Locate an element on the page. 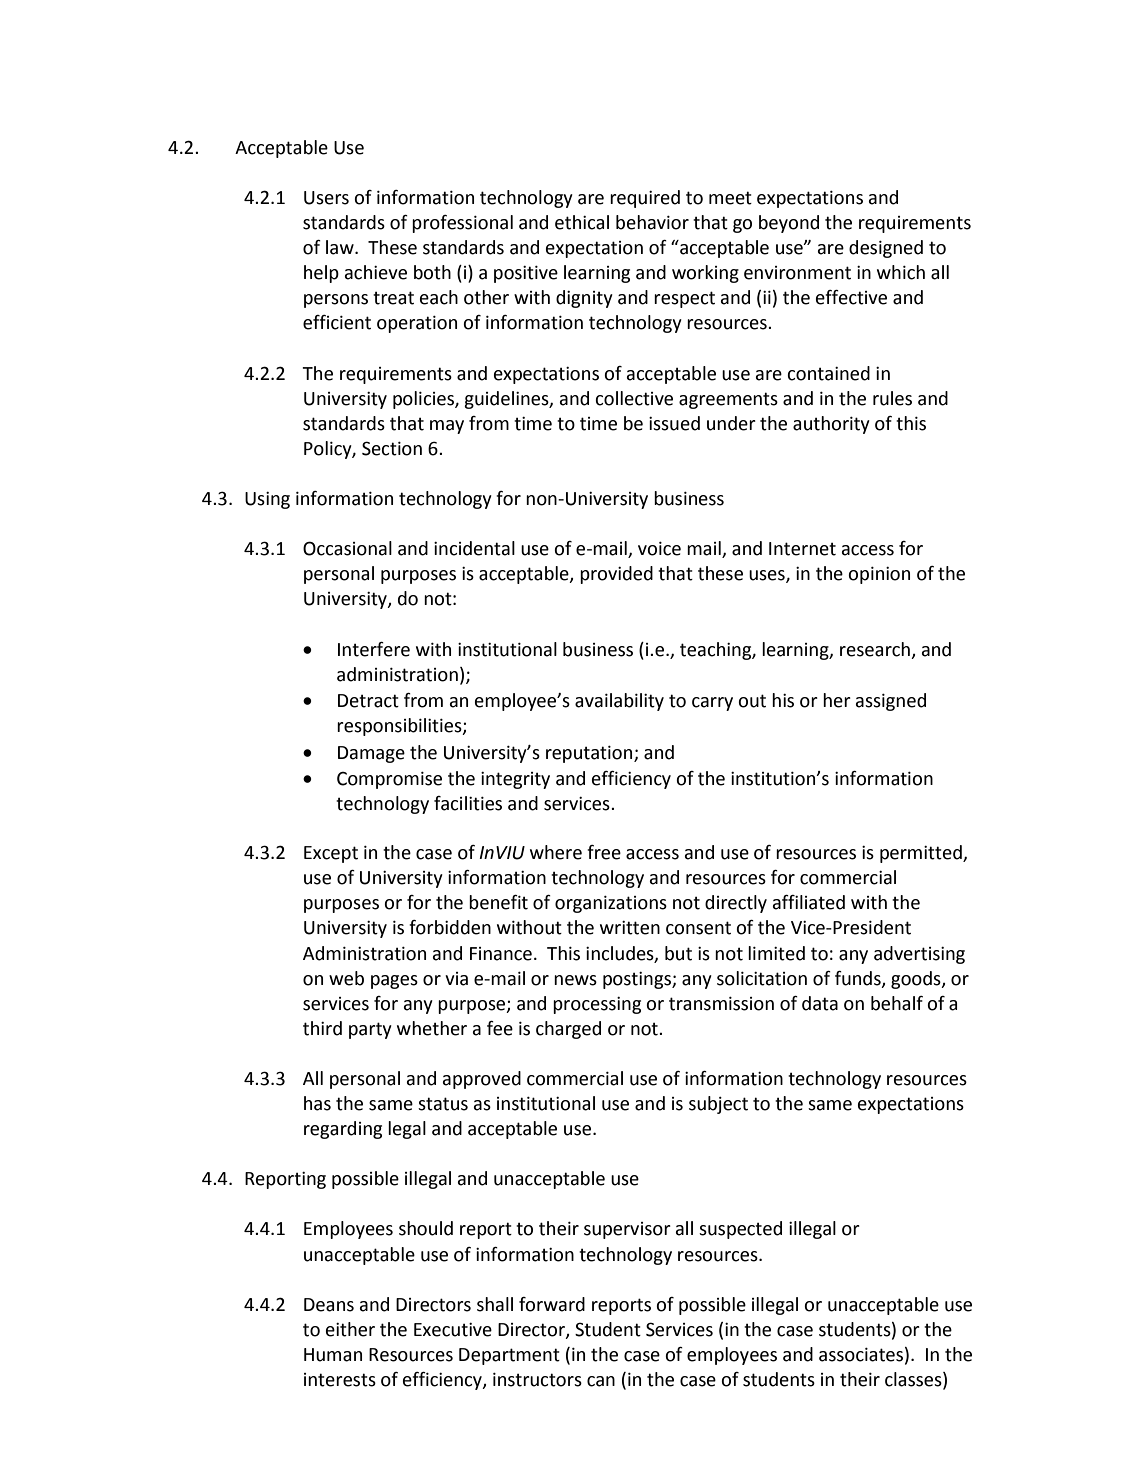 The image size is (1144, 1480). designed is located at coordinates (886, 249).
